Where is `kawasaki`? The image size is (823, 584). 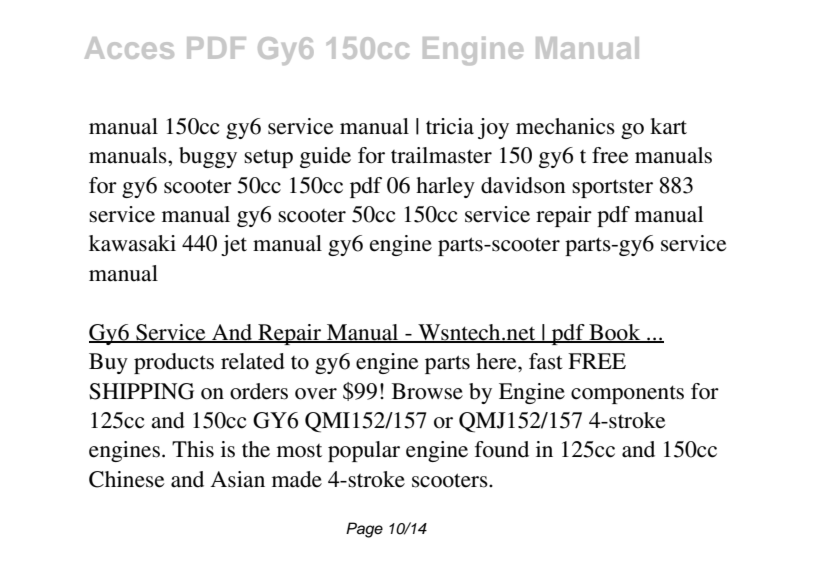 kawasaki is located at coordinates (132, 243).
